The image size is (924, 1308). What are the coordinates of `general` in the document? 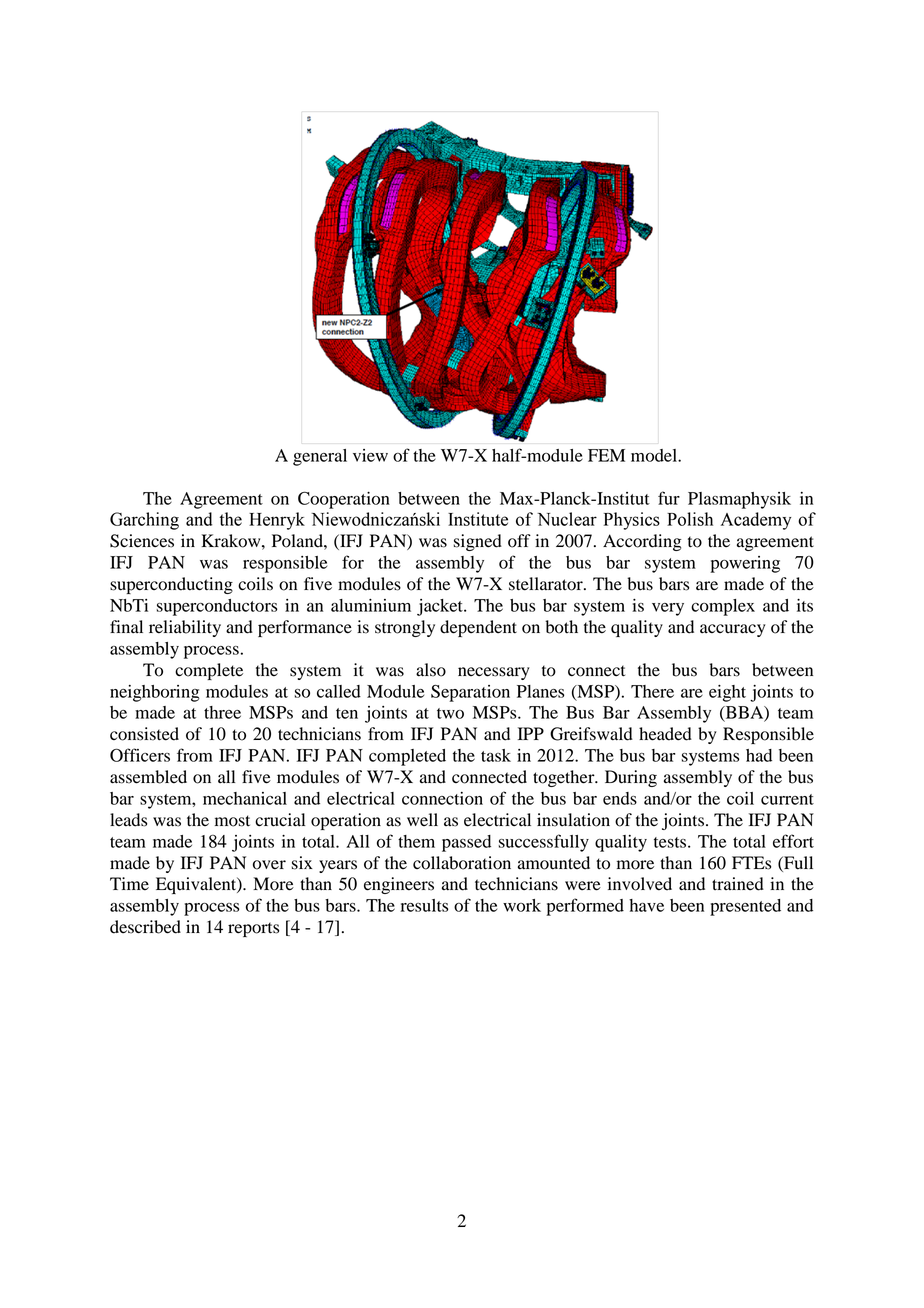 It's located at (320, 457).
